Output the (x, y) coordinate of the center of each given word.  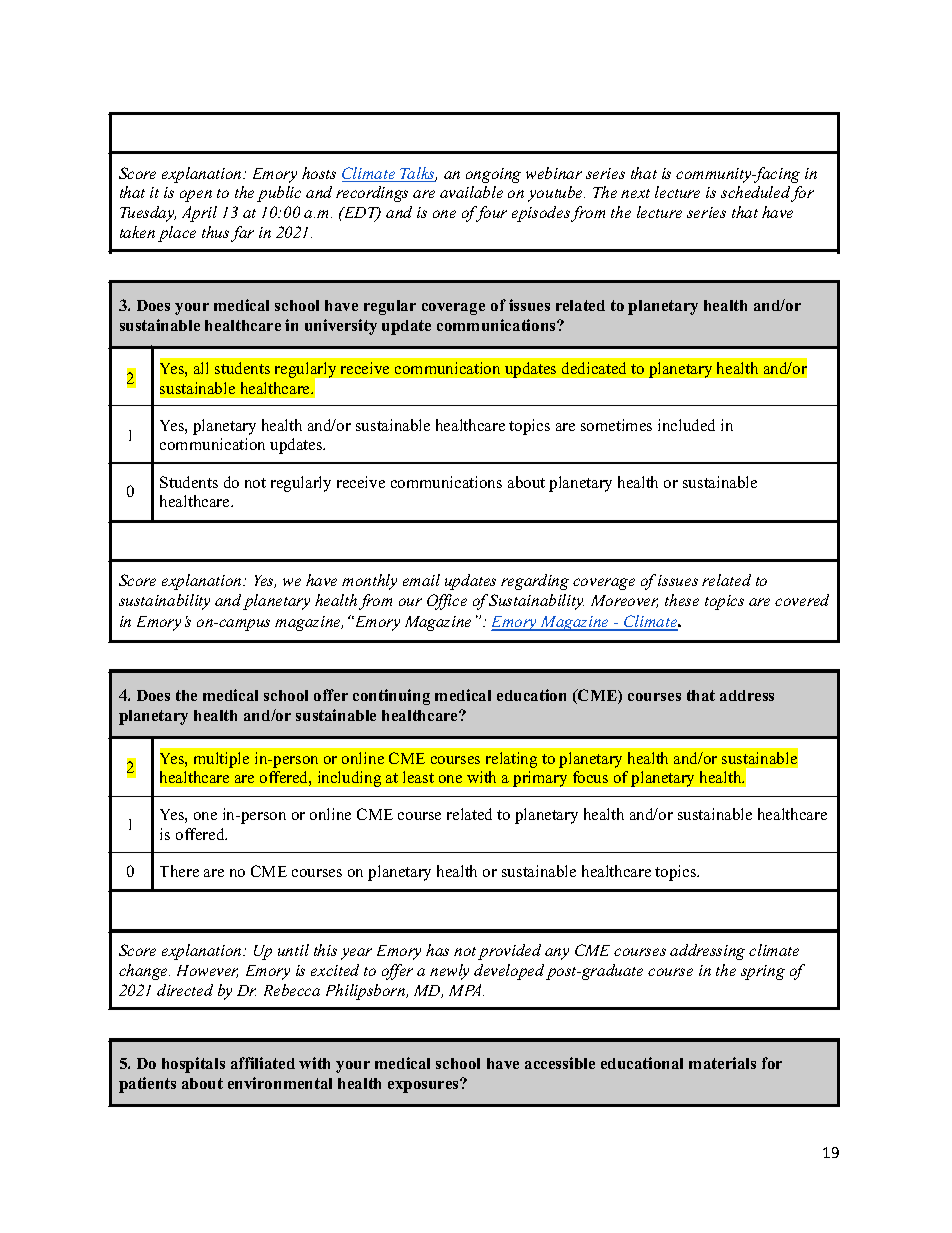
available (471, 192)
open (196, 196)
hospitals (193, 1065)
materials (722, 1063)
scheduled (755, 192)
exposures (424, 1086)
